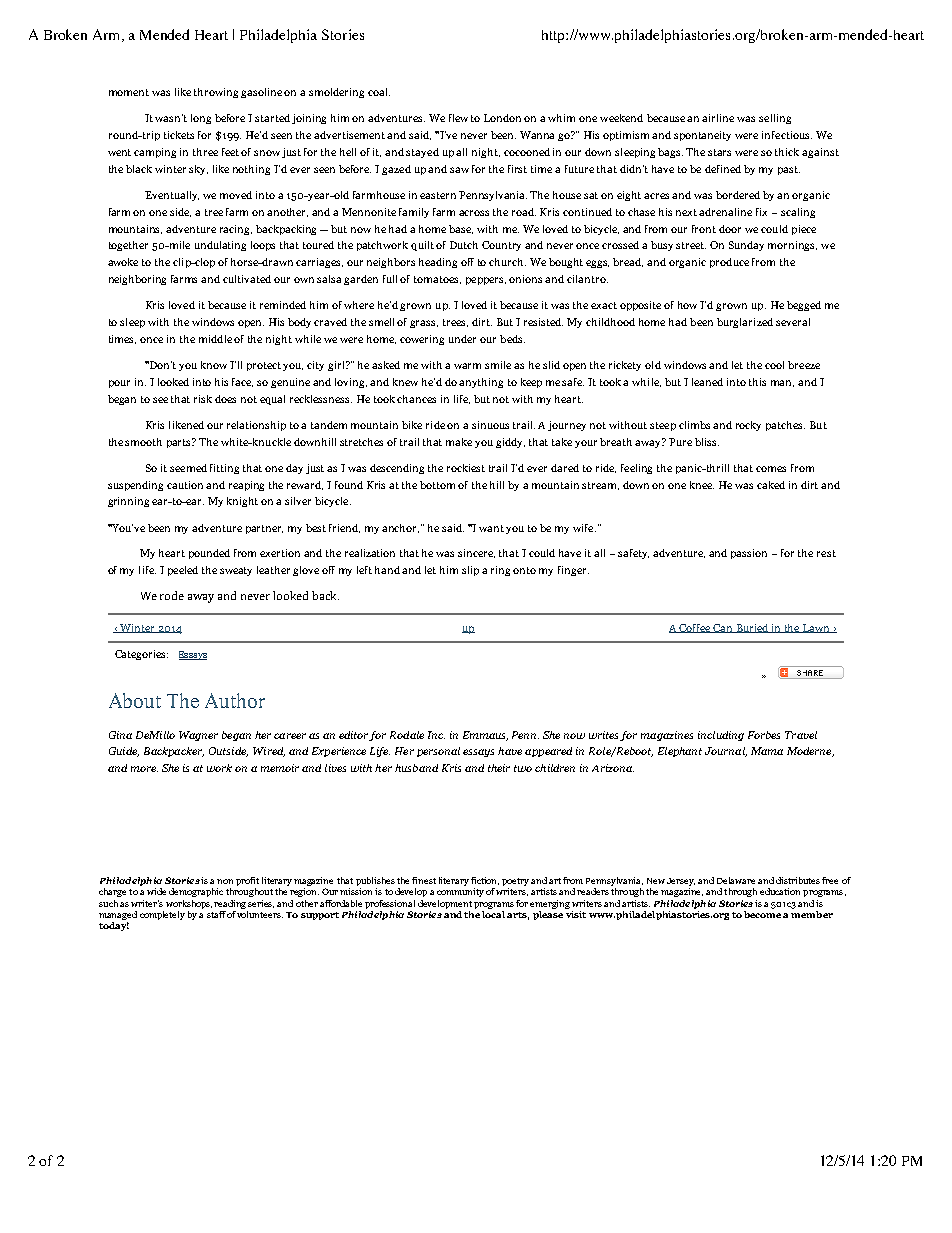  What do you see at coordinates (185, 485) in the page?
I see `caution` at bounding box center [185, 485].
